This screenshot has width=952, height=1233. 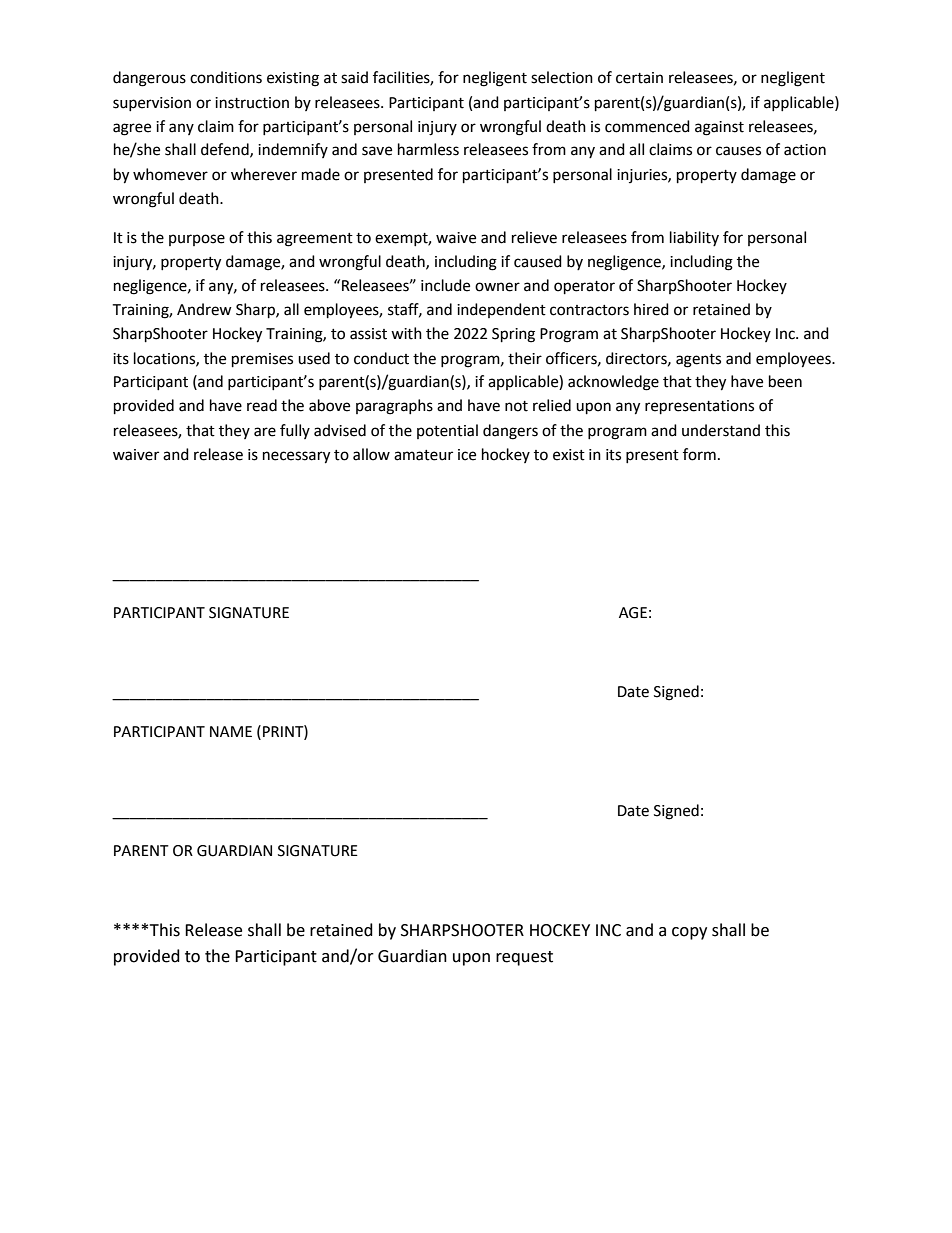 What do you see at coordinates (231, 731) in the screenshot?
I see `NAME` at bounding box center [231, 731].
